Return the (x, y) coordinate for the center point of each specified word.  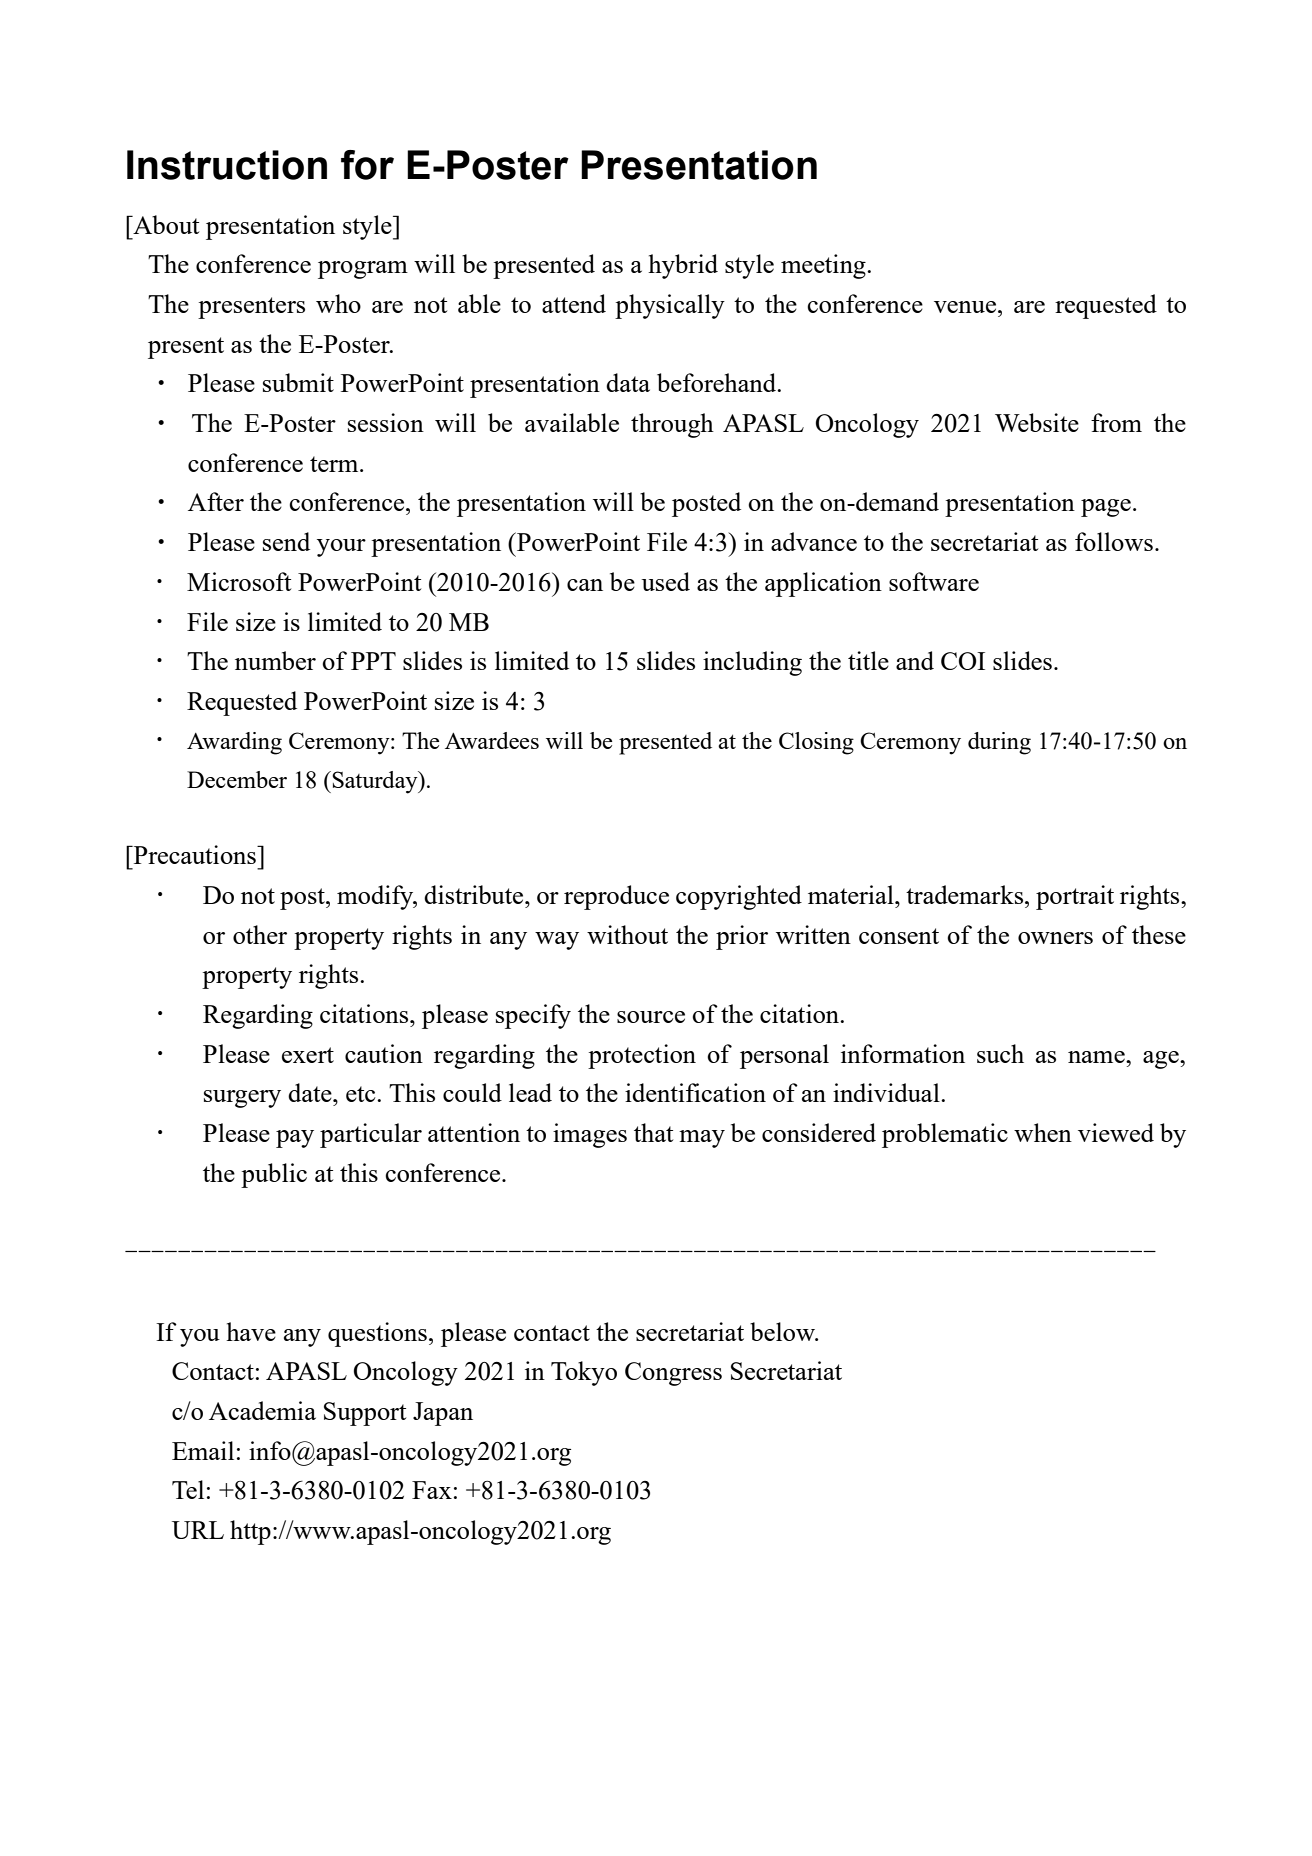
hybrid (683, 266)
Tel (188, 1489)
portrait (1075, 897)
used (665, 581)
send (286, 541)
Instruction (227, 165)
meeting (824, 266)
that (653, 1132)
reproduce (616, 897)
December (237, 779)
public (274, 1175)
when (1043, 1132)
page (1106, 508)
